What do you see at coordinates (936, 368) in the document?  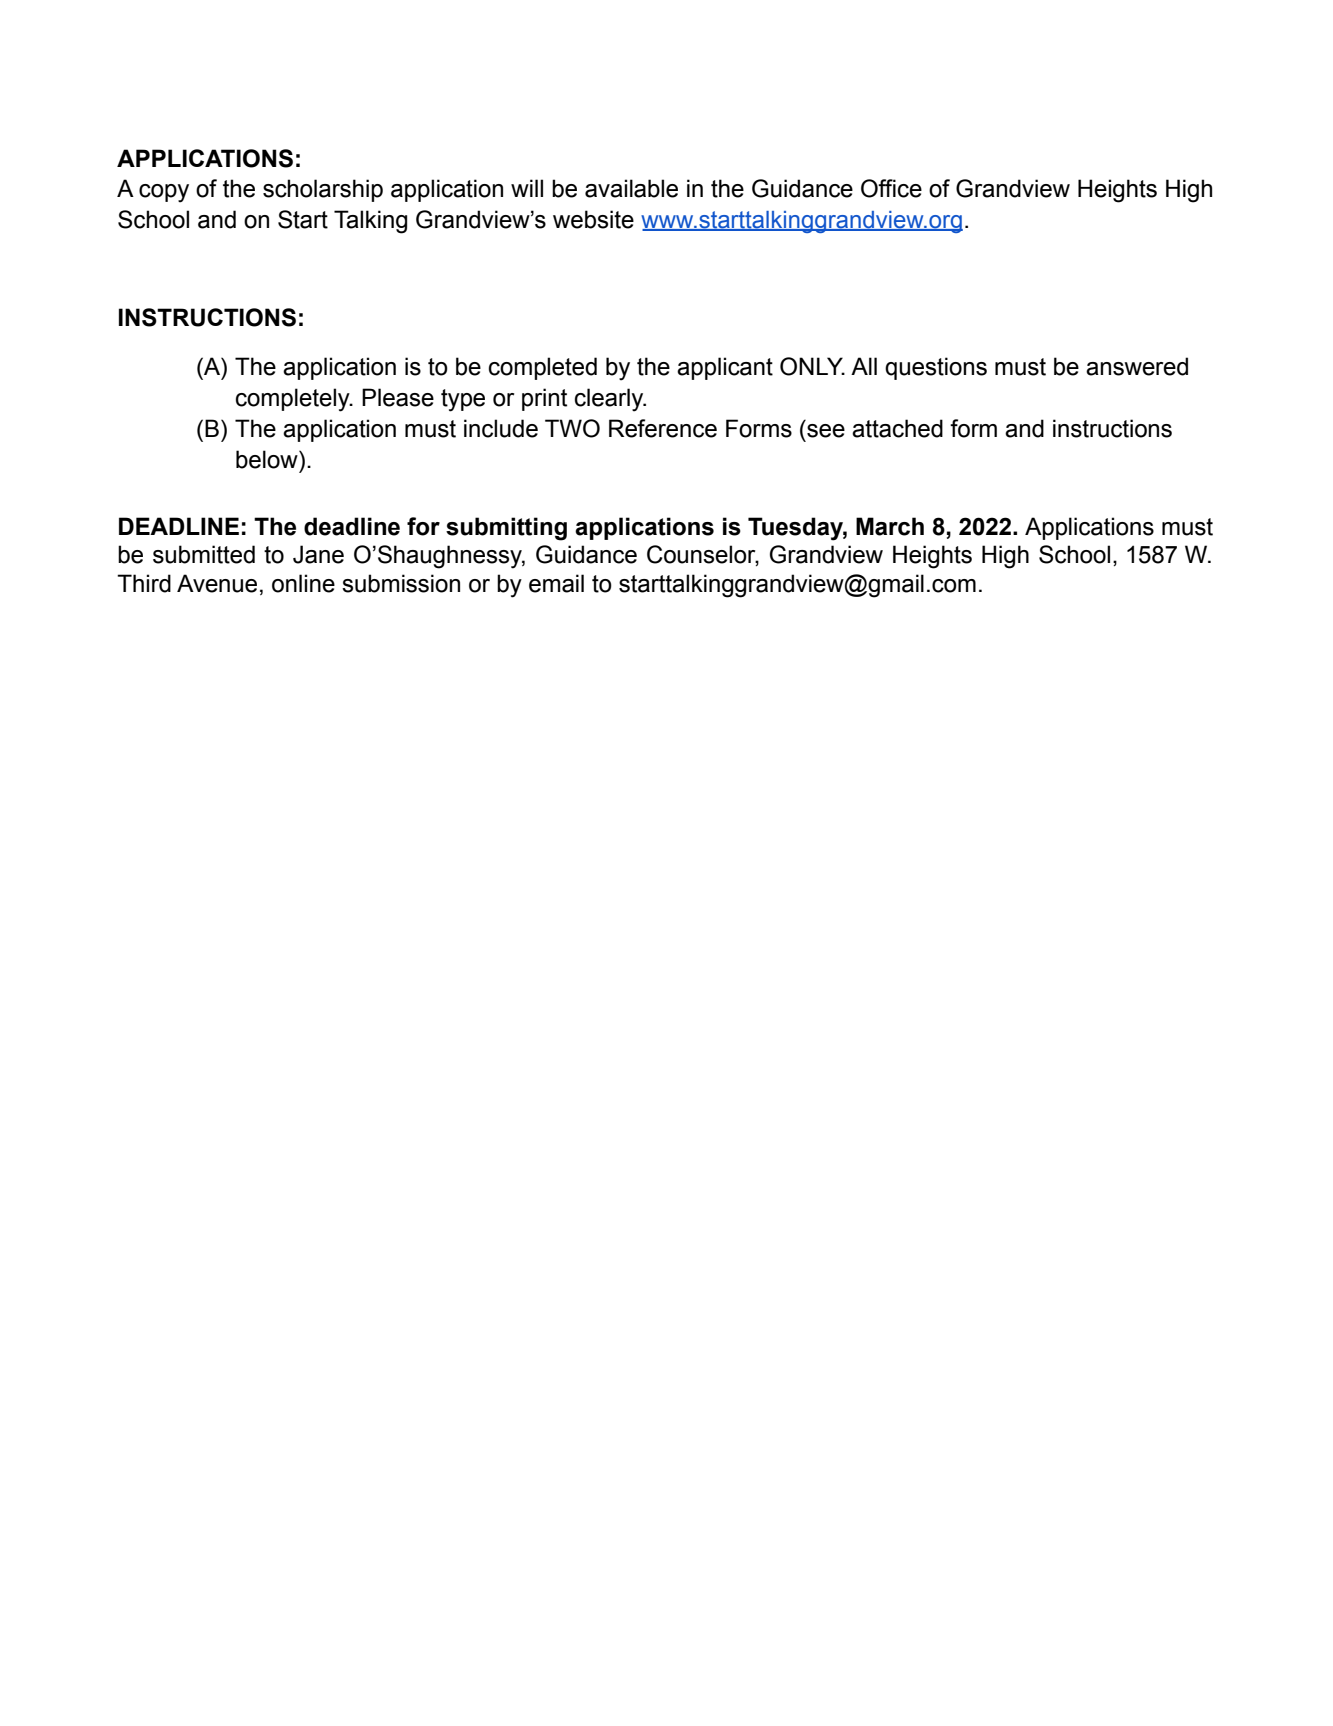 I see `questions` at bounding box center [936, 368].
